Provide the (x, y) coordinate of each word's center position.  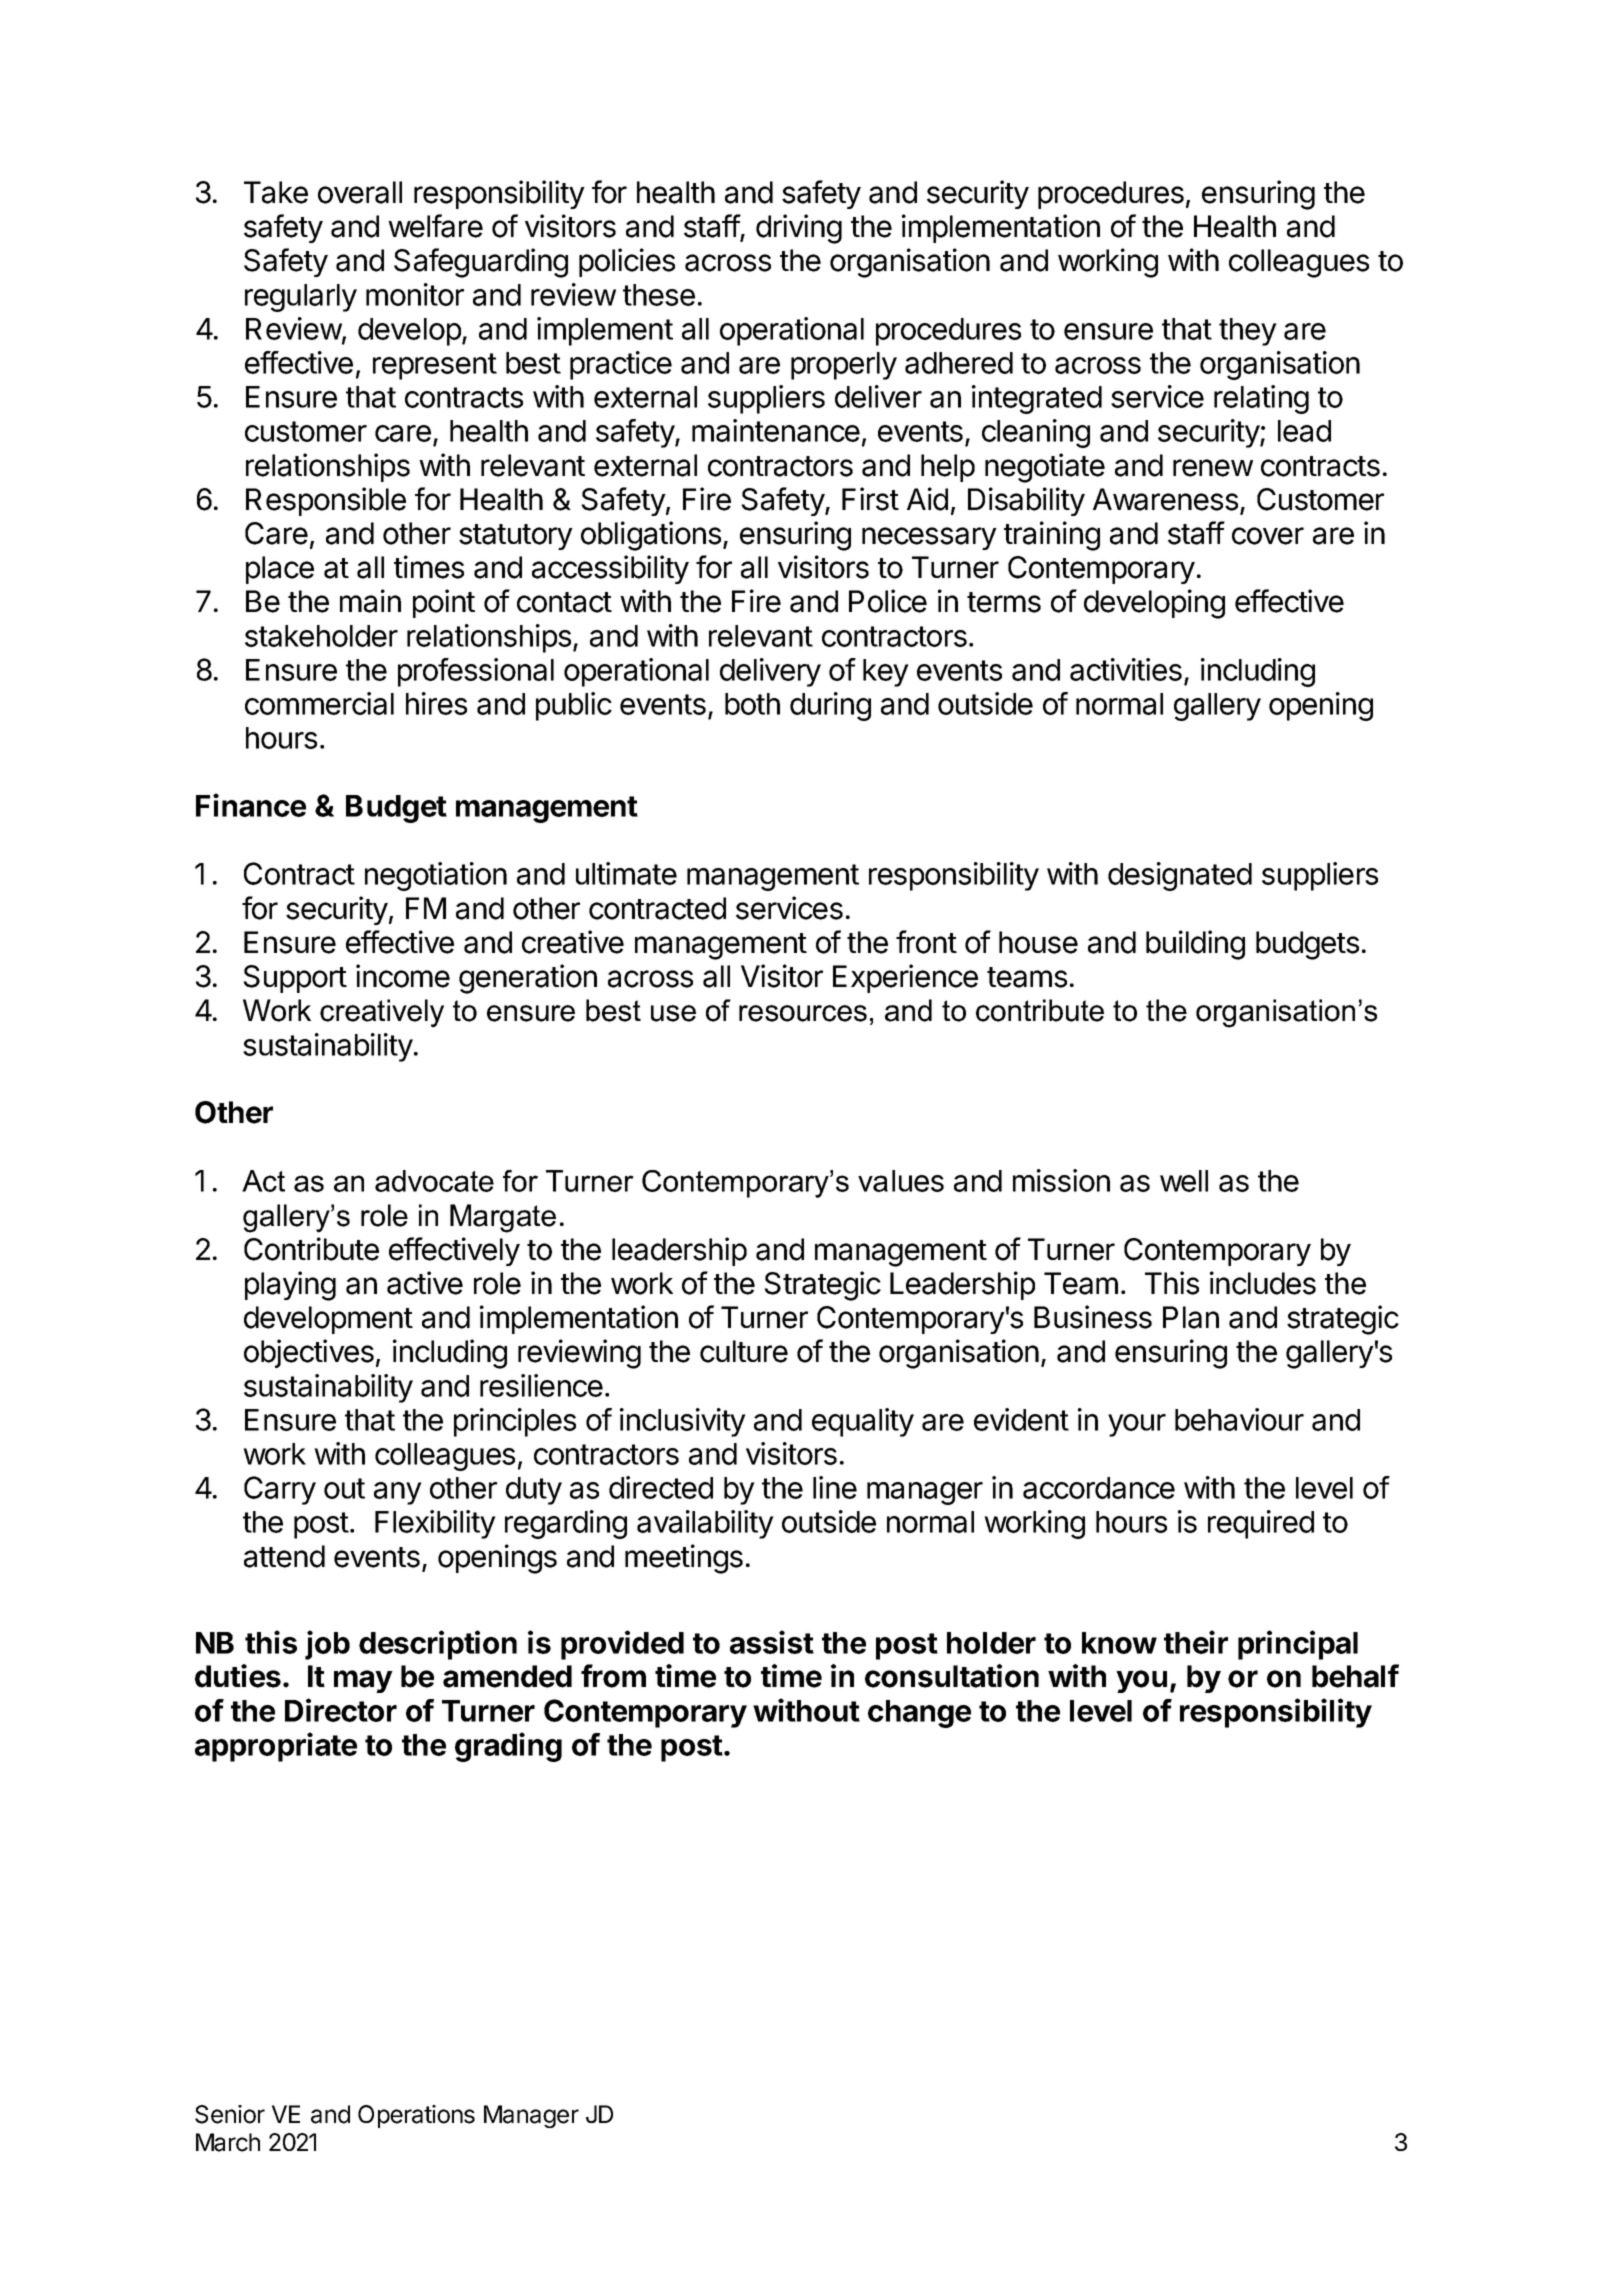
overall (360, 192)
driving (799, 229)
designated (1180, 876)
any (398, 1493)
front (926, 942)
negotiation (436, 876)
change (919, 1714)
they (1248, 332)
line (835, 1487)
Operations (416, 2116)
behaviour (1239, 1419)
